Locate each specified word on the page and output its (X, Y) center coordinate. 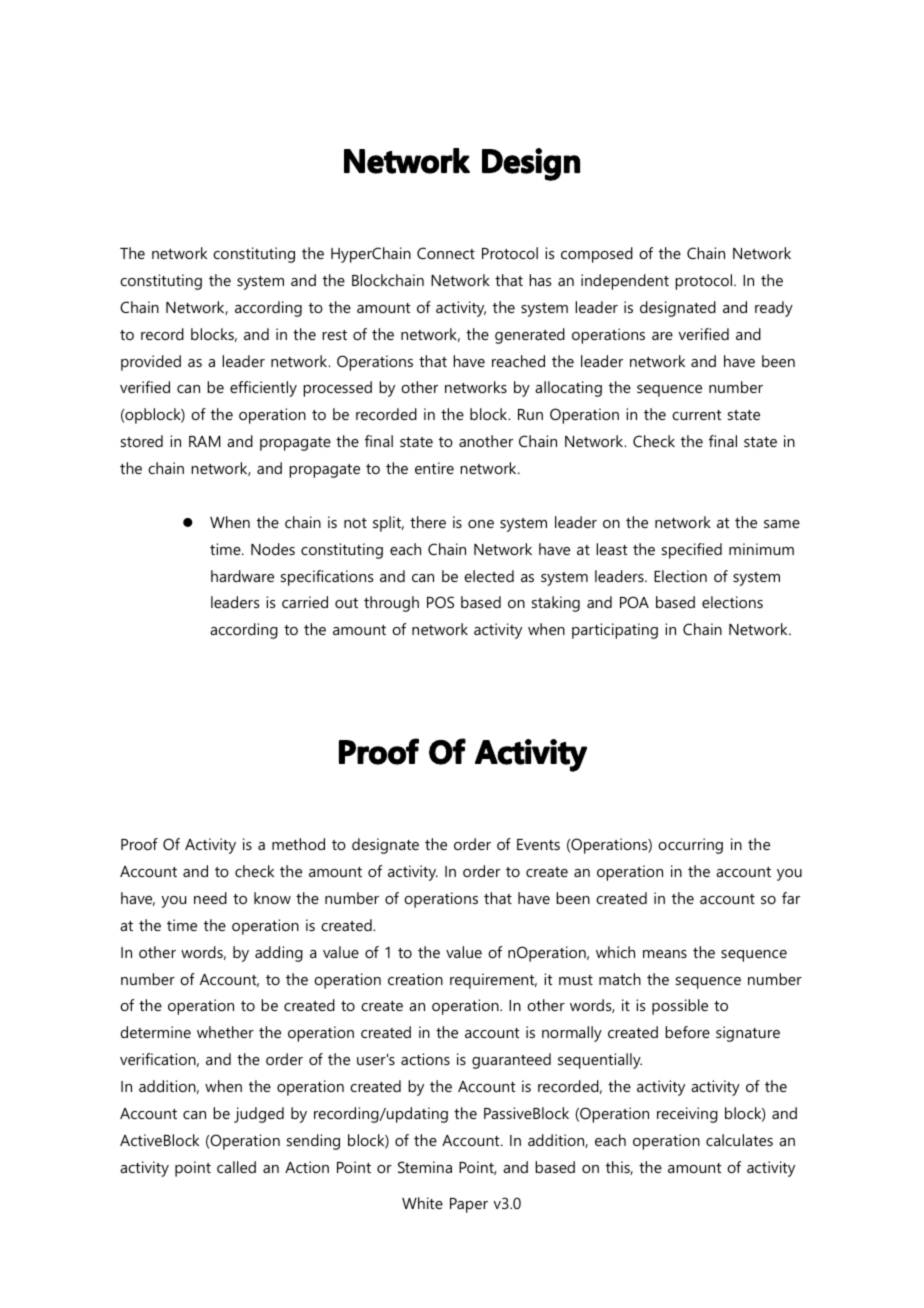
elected (489, 576)
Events (538, 844)
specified (692, 551)
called (236, 1167)
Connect (446, 253)
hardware (242, 576)
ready (774, 309)
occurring (690, 846)
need (210, 898)
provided (151, 363)
